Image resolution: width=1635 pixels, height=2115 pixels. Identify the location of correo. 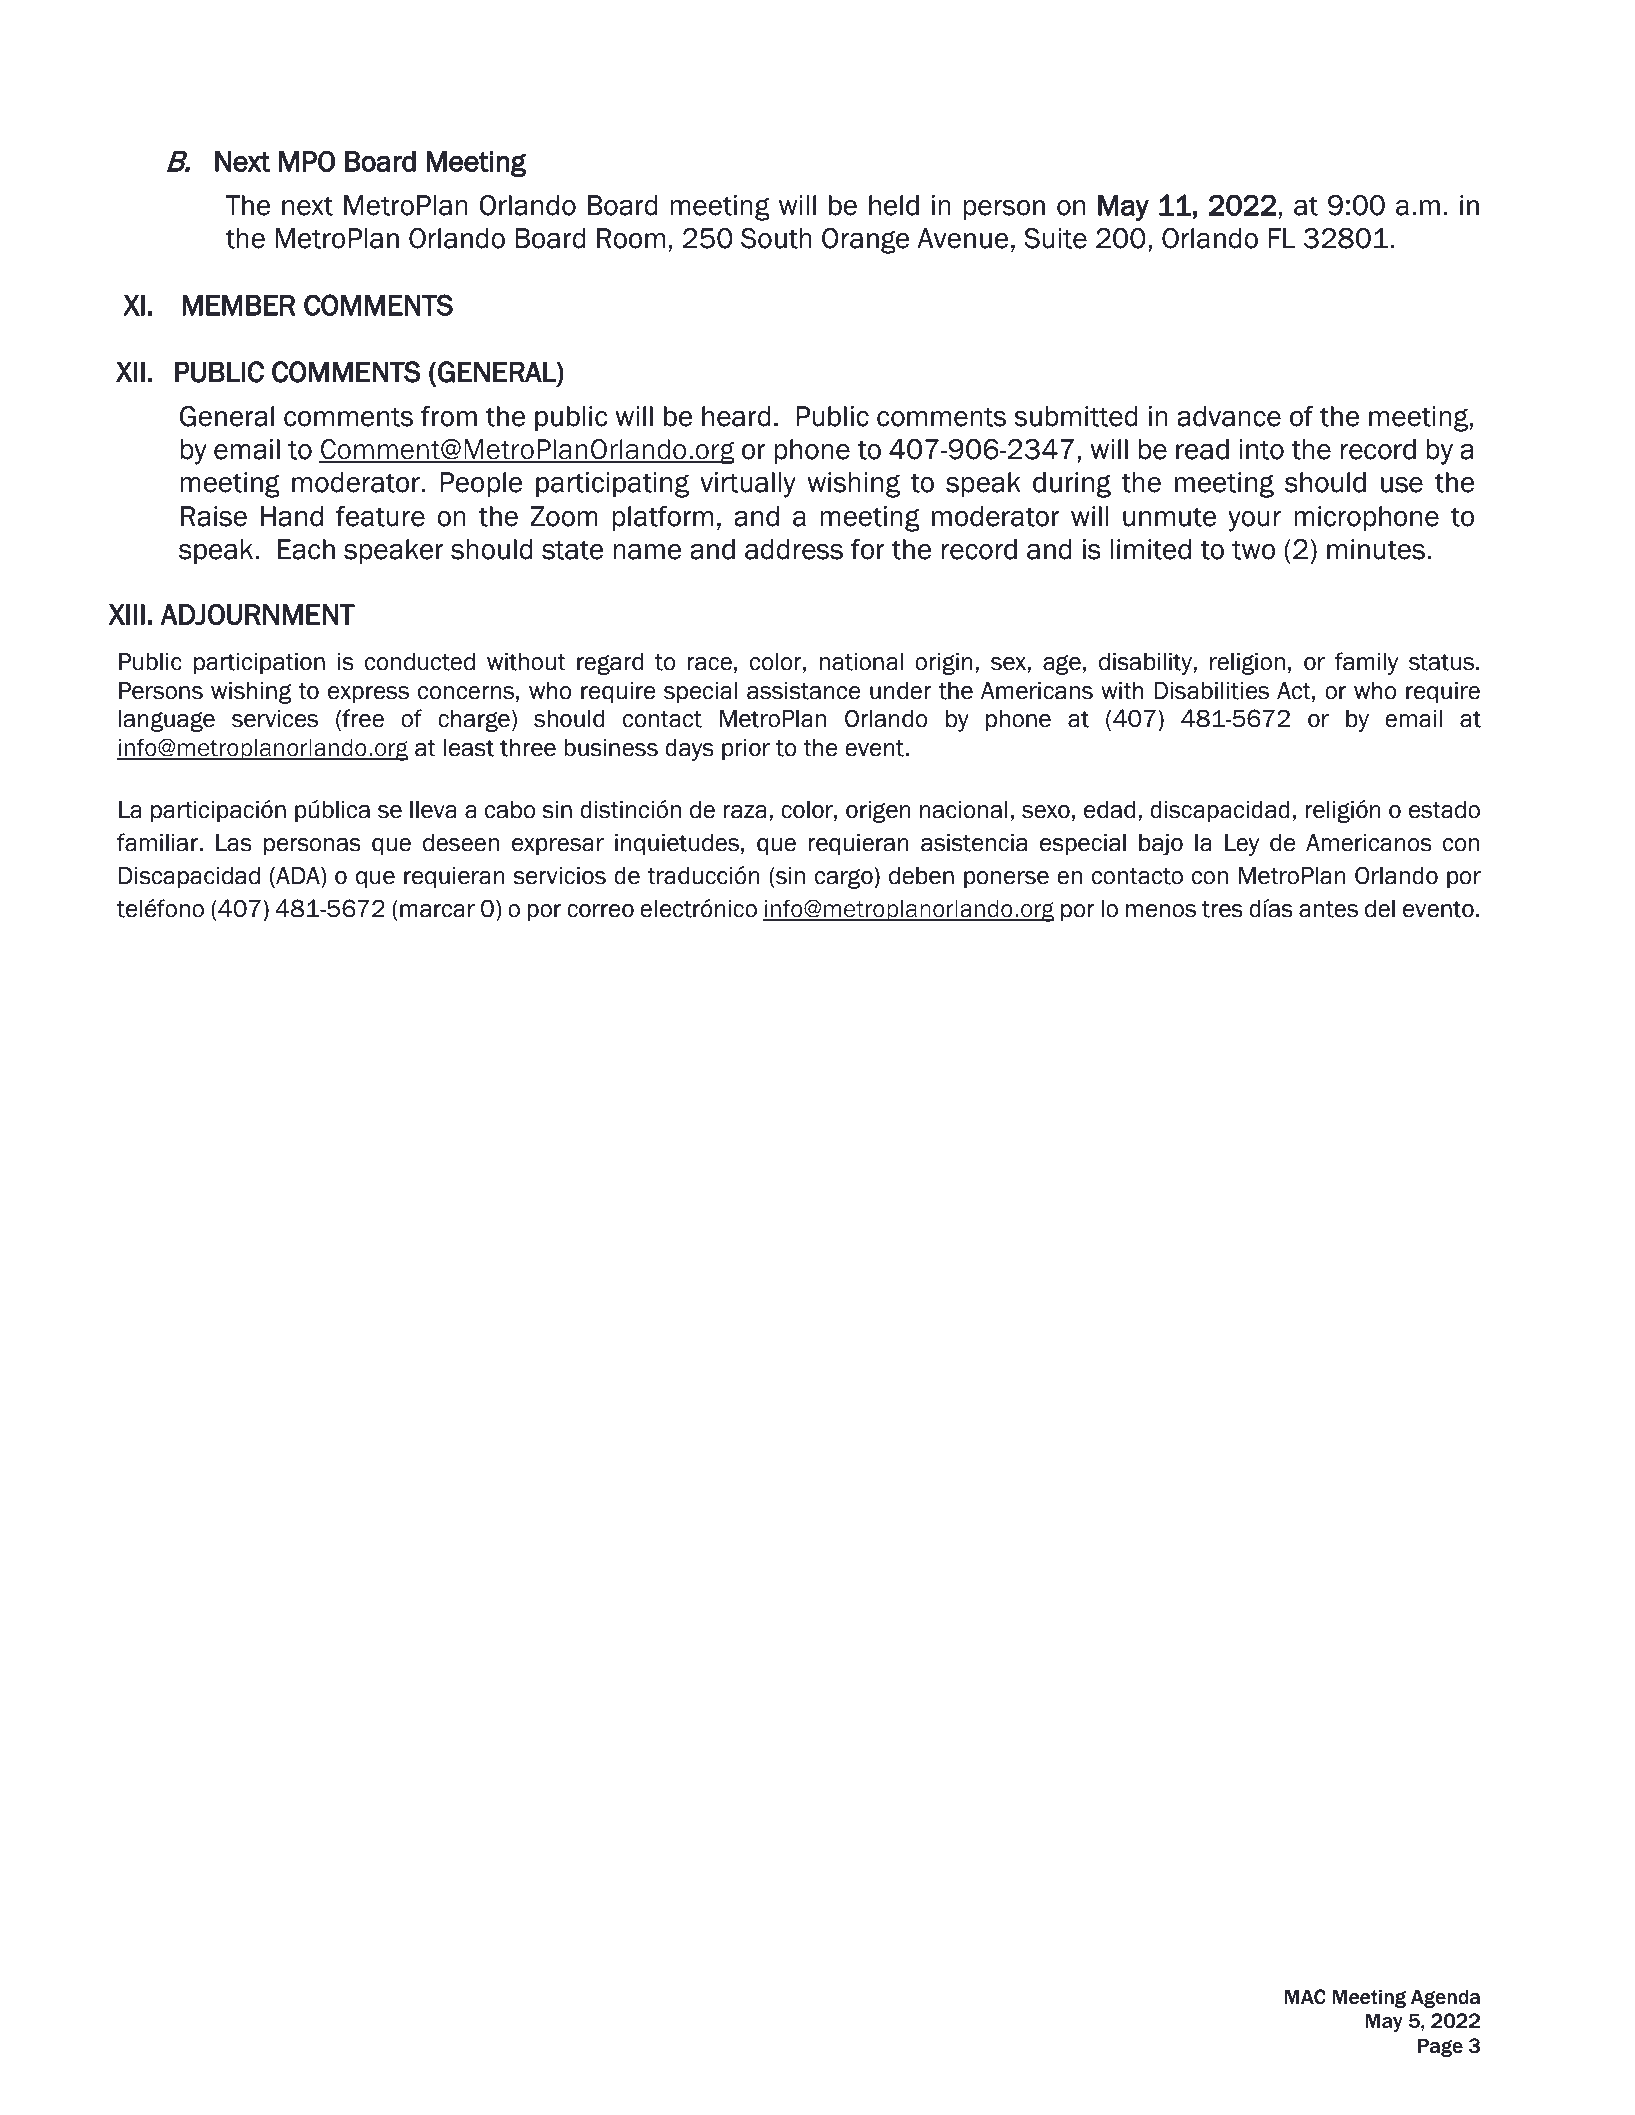
(600, 911).
